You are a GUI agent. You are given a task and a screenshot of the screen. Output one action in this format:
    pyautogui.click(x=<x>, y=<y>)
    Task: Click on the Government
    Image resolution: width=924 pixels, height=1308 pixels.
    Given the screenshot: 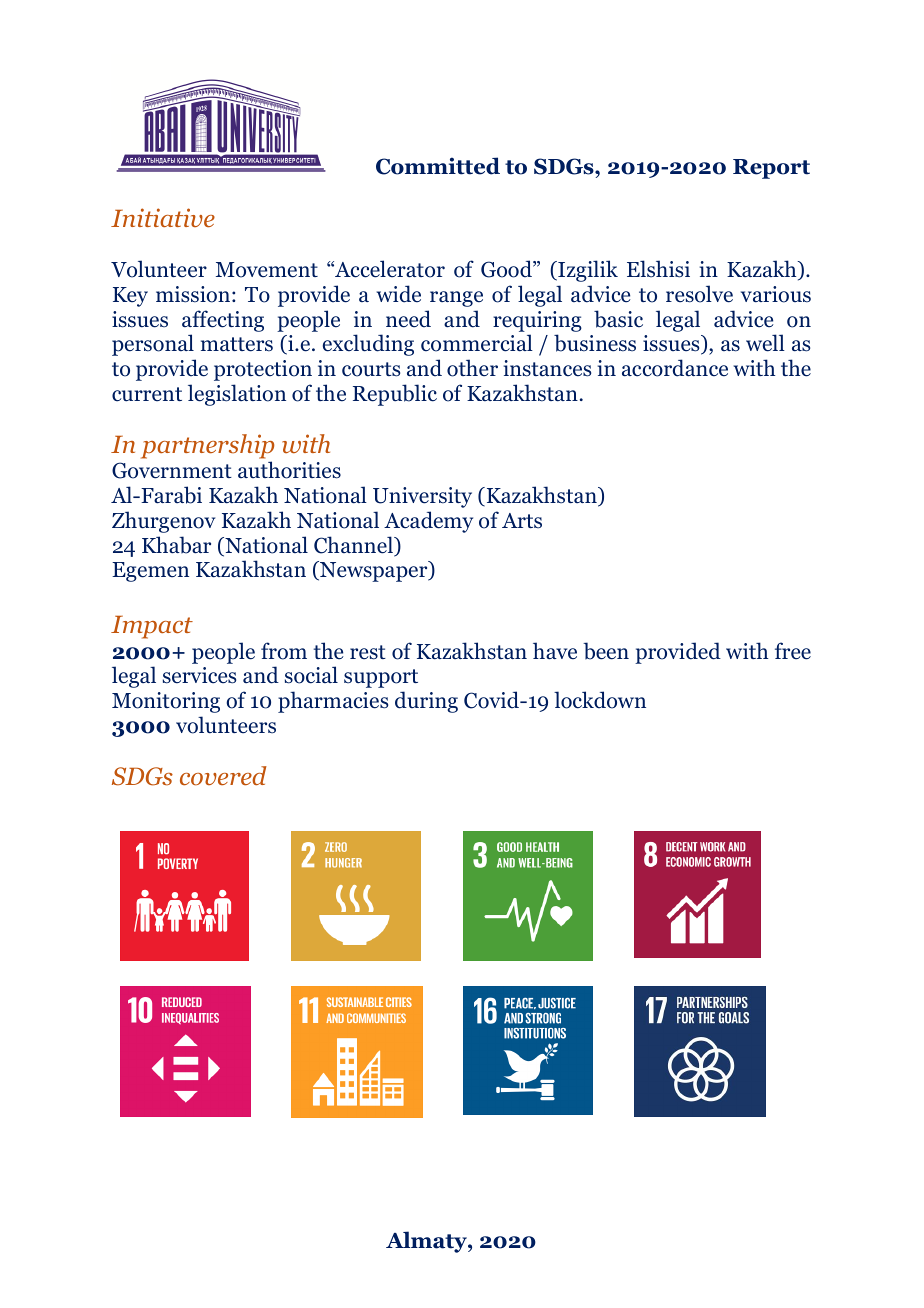 What is the action you would take?
    pyautogui.click(x=172, y=470)
